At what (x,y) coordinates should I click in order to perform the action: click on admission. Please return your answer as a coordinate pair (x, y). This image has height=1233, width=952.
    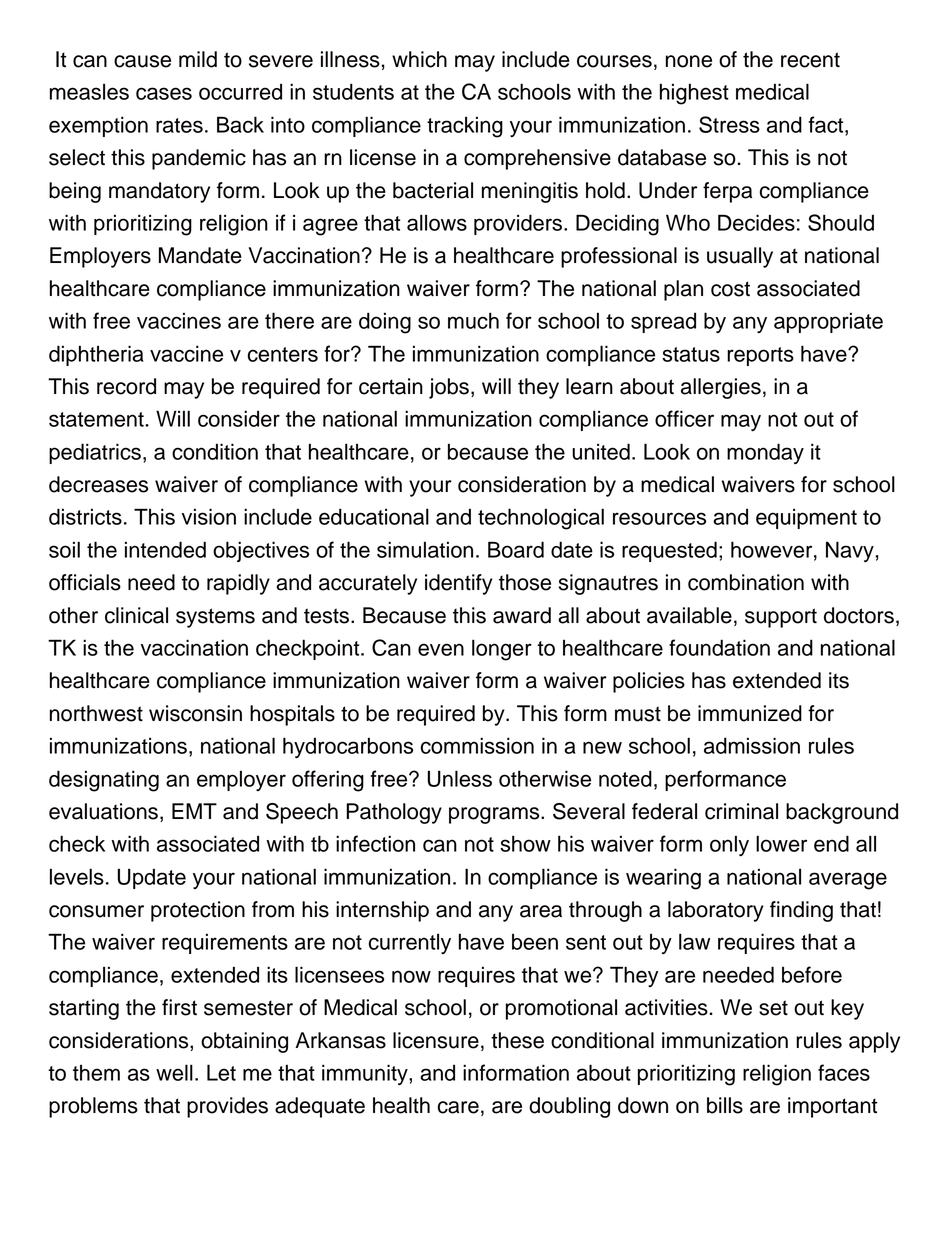
    Looking at the image, I should click on (752, 745).
